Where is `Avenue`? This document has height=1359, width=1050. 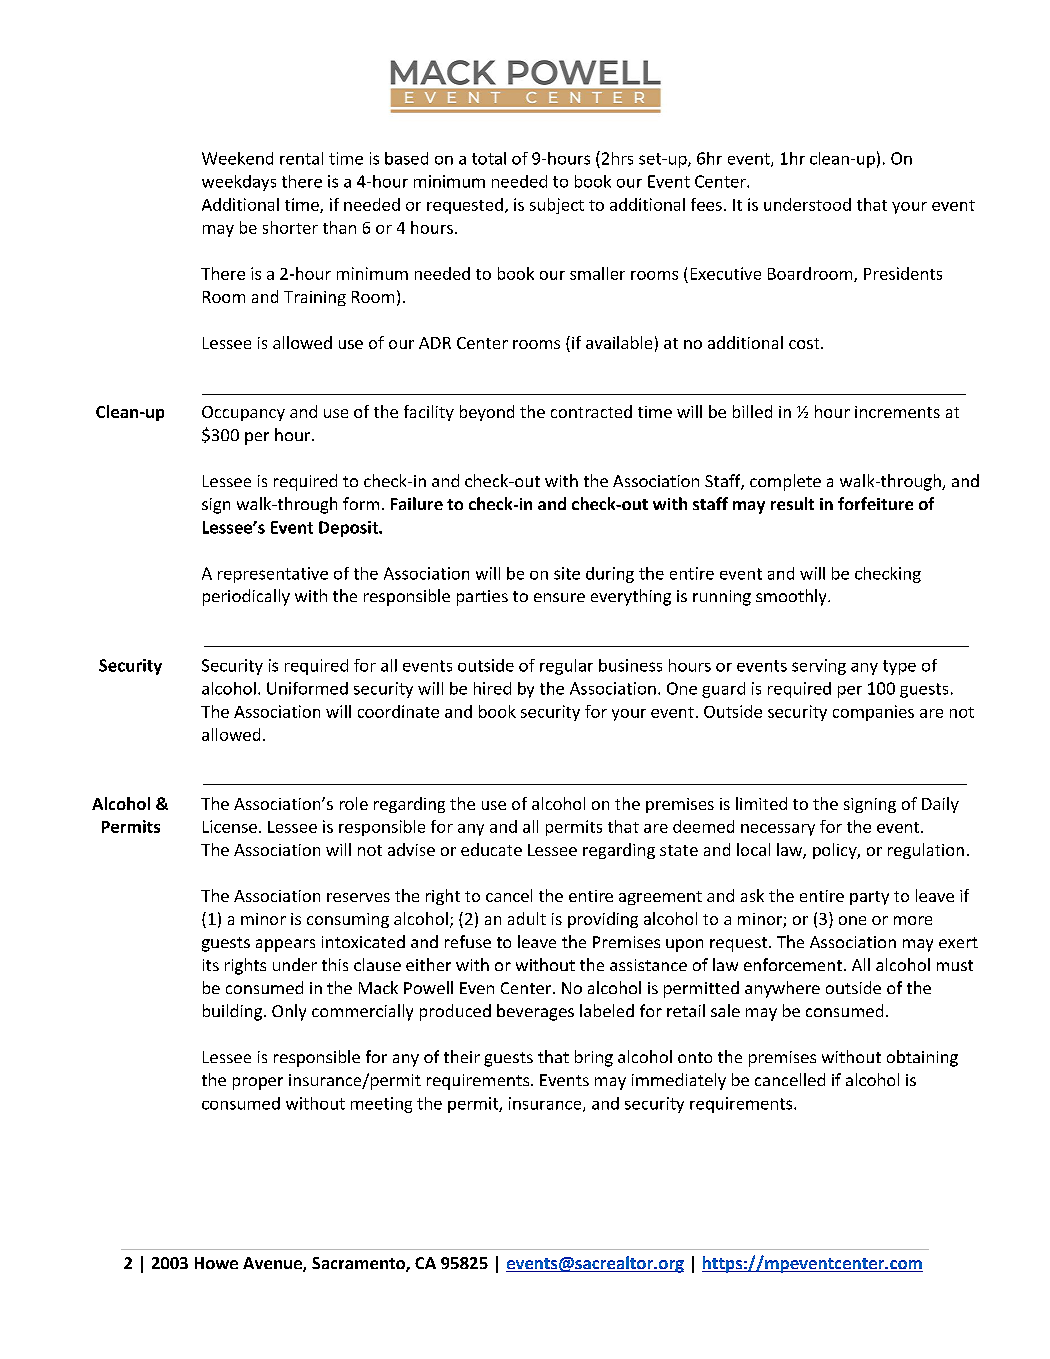
Avenue is located at coordinates (273, 1264).
